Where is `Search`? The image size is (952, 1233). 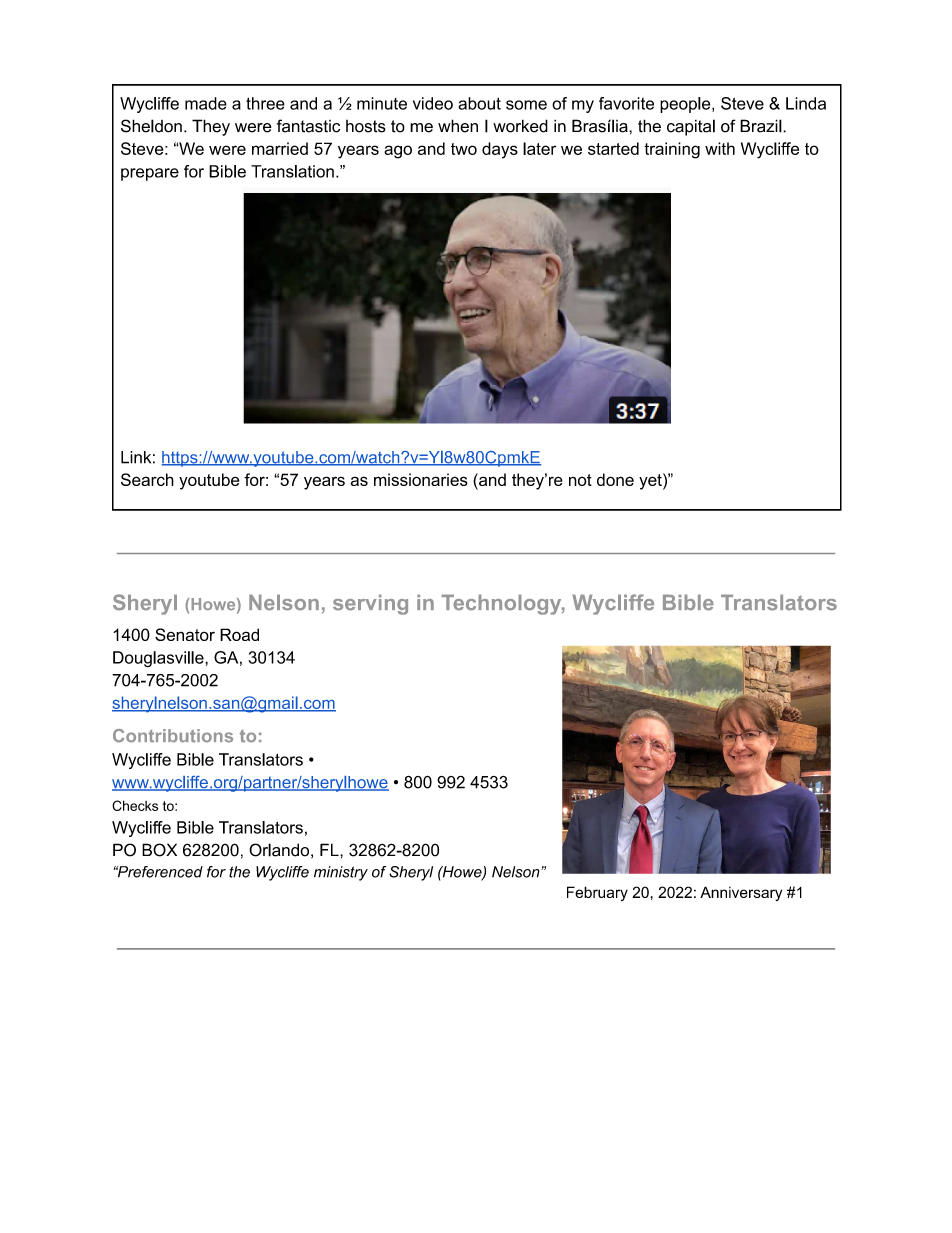 Search is located at coordinates (147, 479).
